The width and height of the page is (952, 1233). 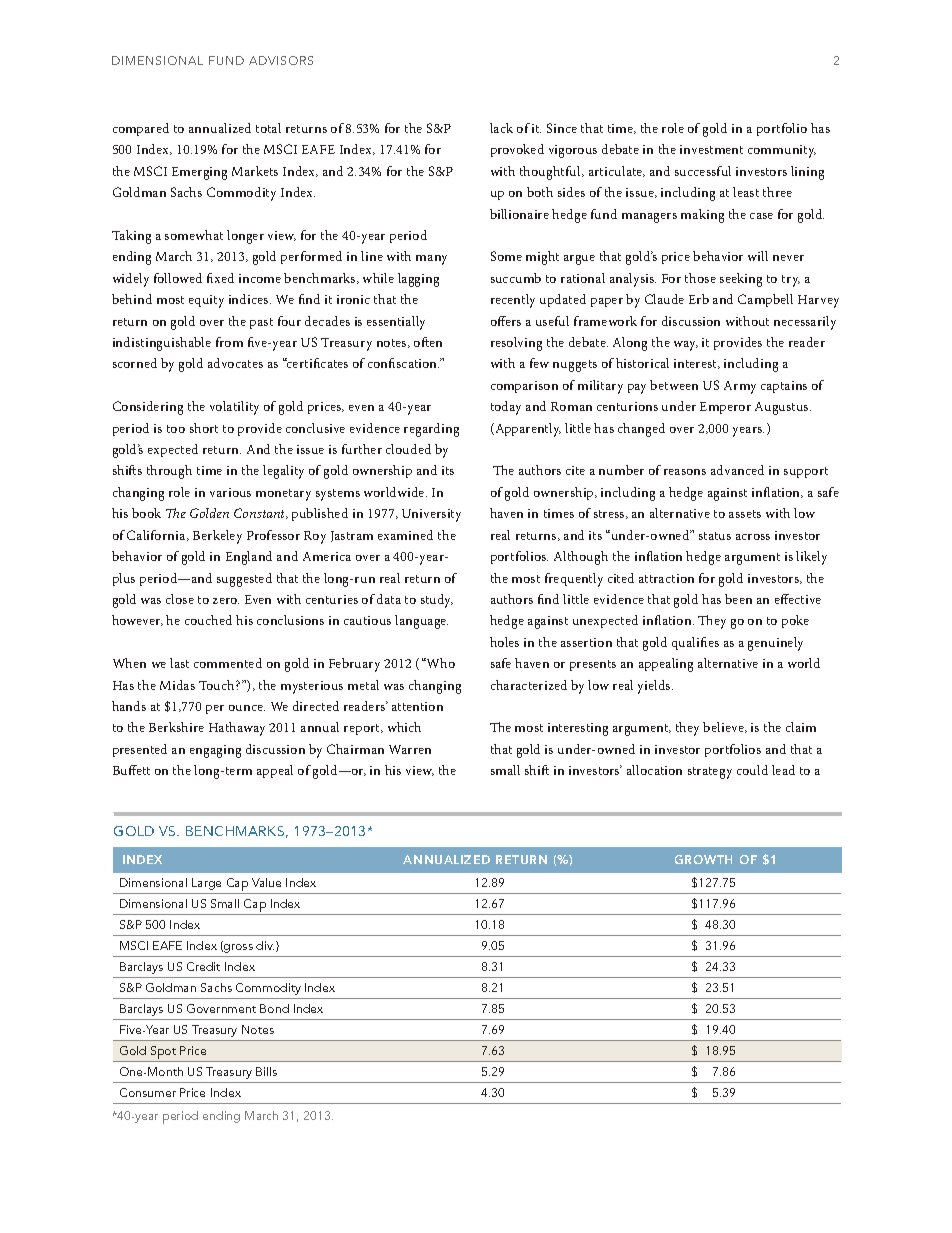 What do you see at coordinates (268, 128) in the page?
I see `total` at bounding box center [268, 128].
